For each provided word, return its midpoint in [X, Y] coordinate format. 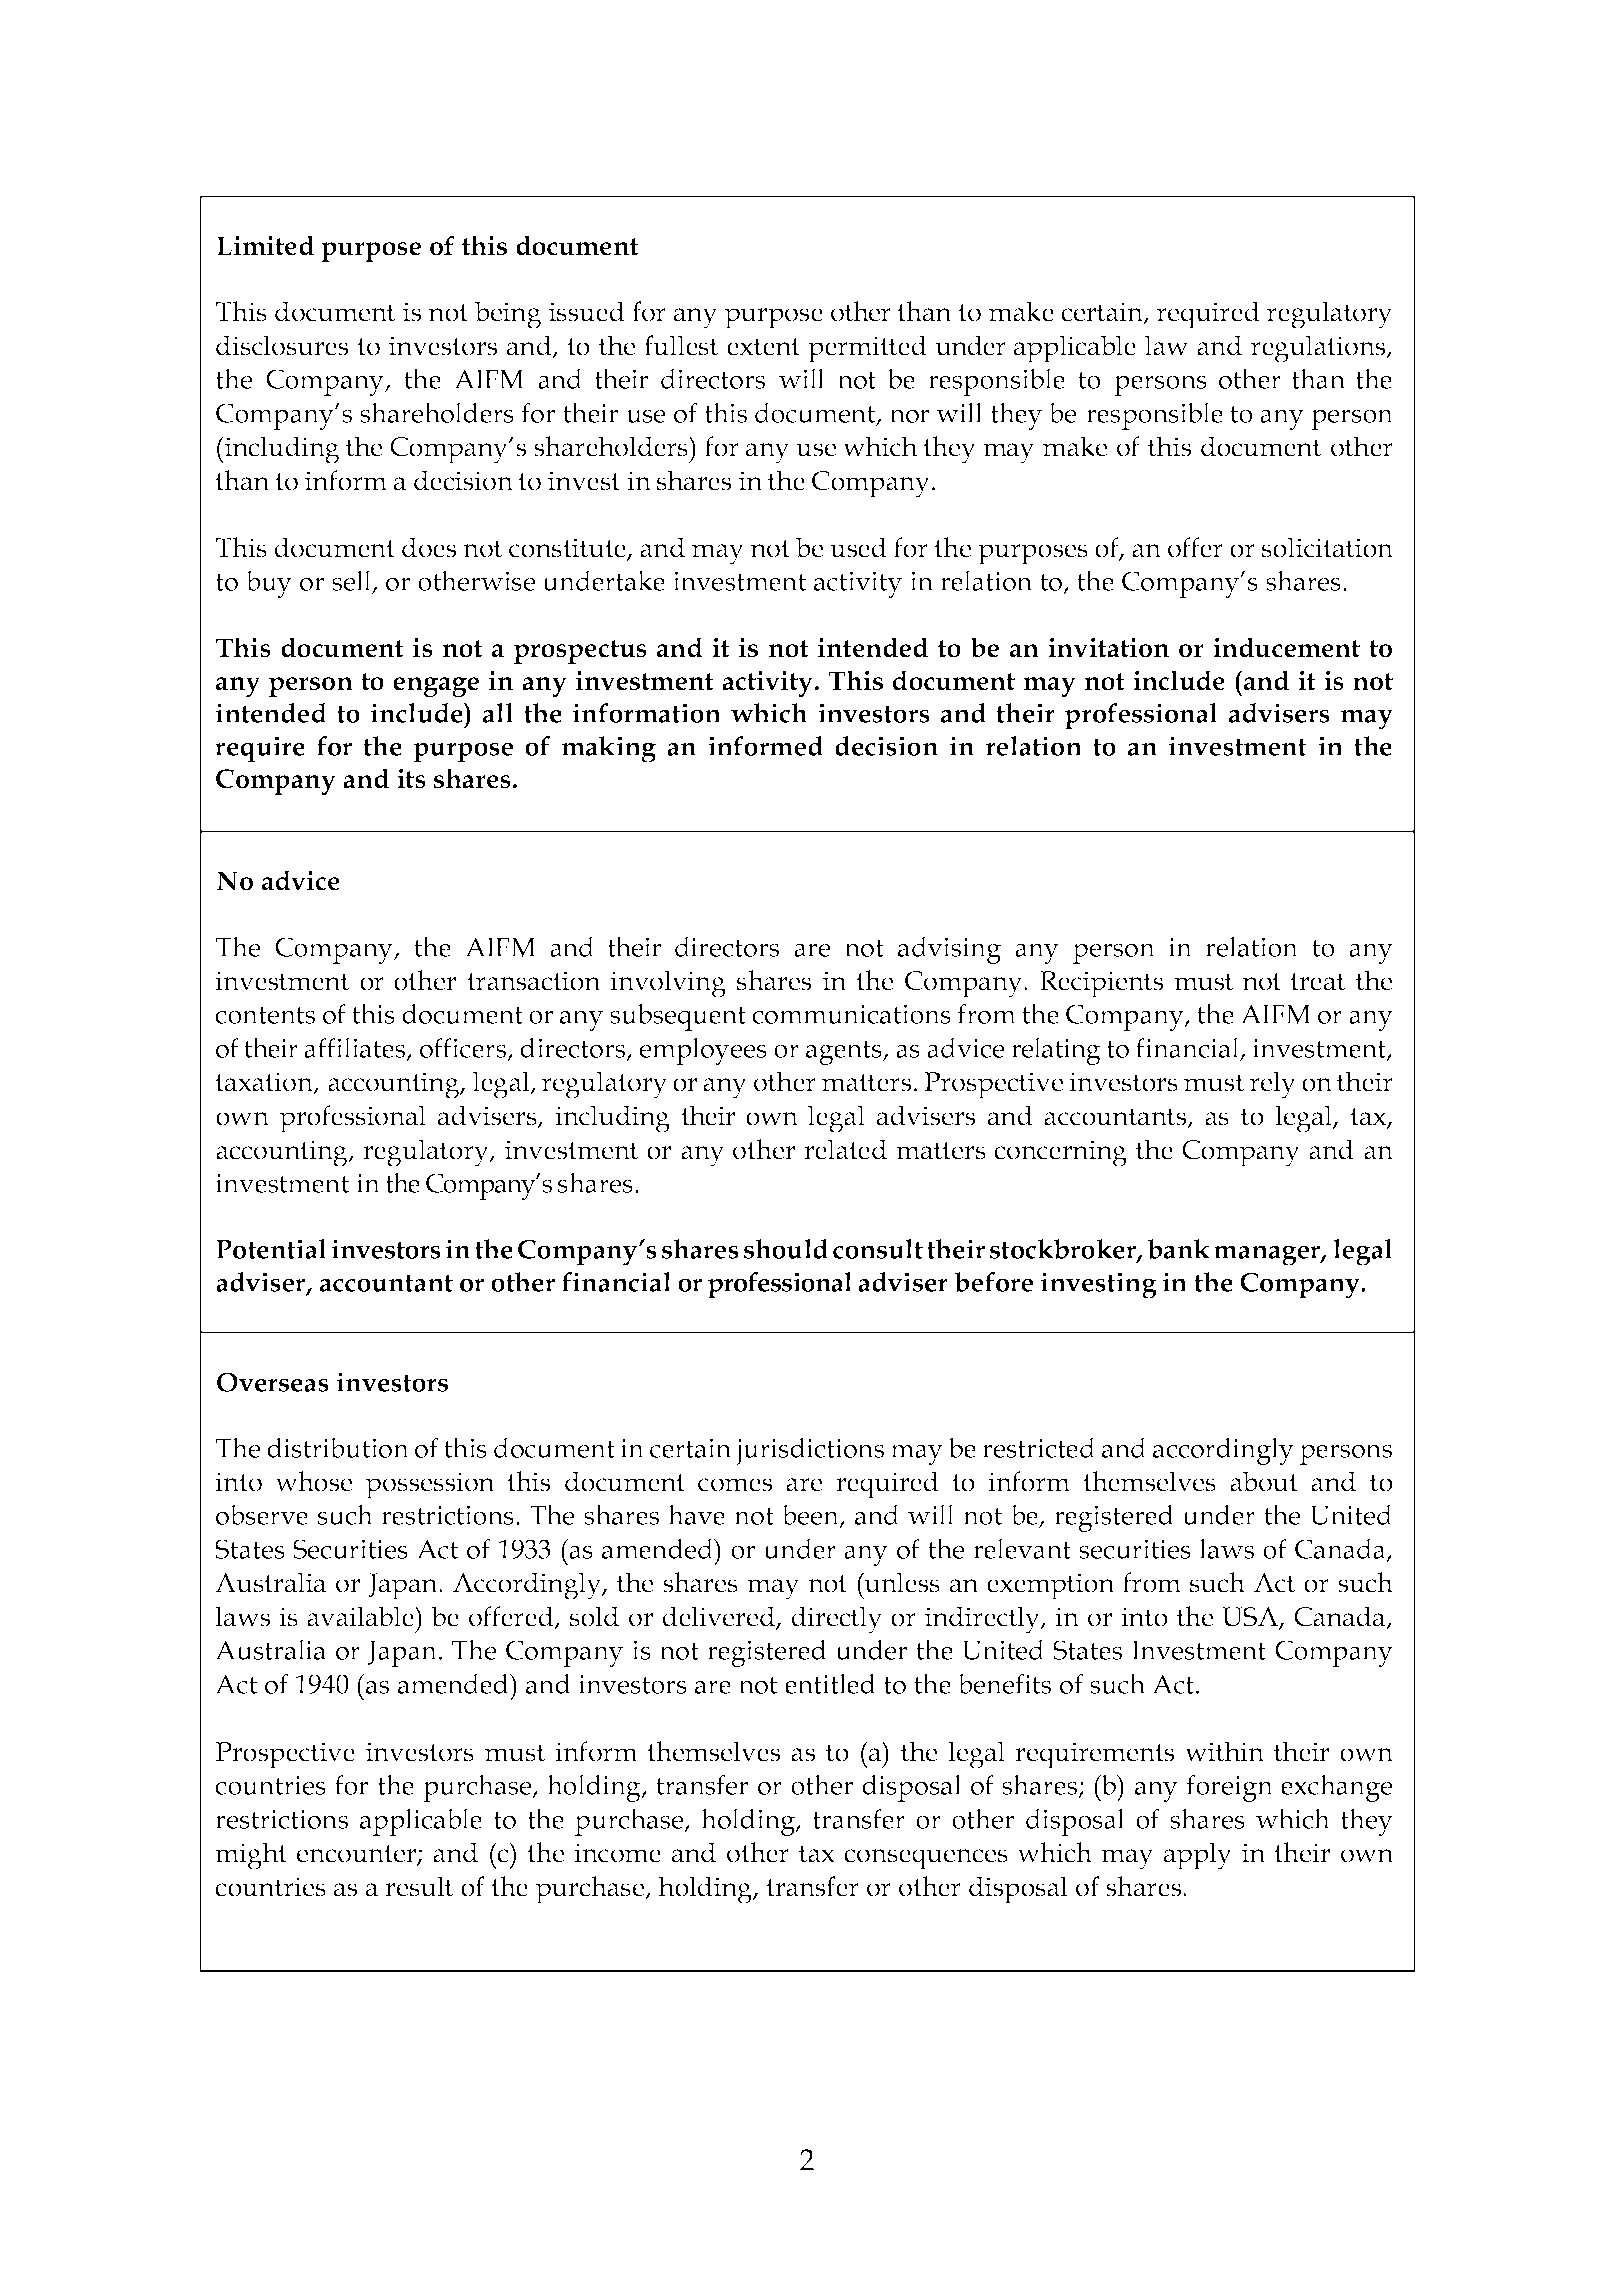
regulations [1319, 349]
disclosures [282, 345]
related [845, 1149]
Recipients [1101, 984]
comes [735, 1485]
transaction [534, 981]
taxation [265, 1083]
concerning [1060, 1153]
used [858, 547]
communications [851, 1014]
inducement [1286, 647]
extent [763, 347]
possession [430, 1485]
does [429, 547]
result [419, 1886]
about [1264, 1481]
